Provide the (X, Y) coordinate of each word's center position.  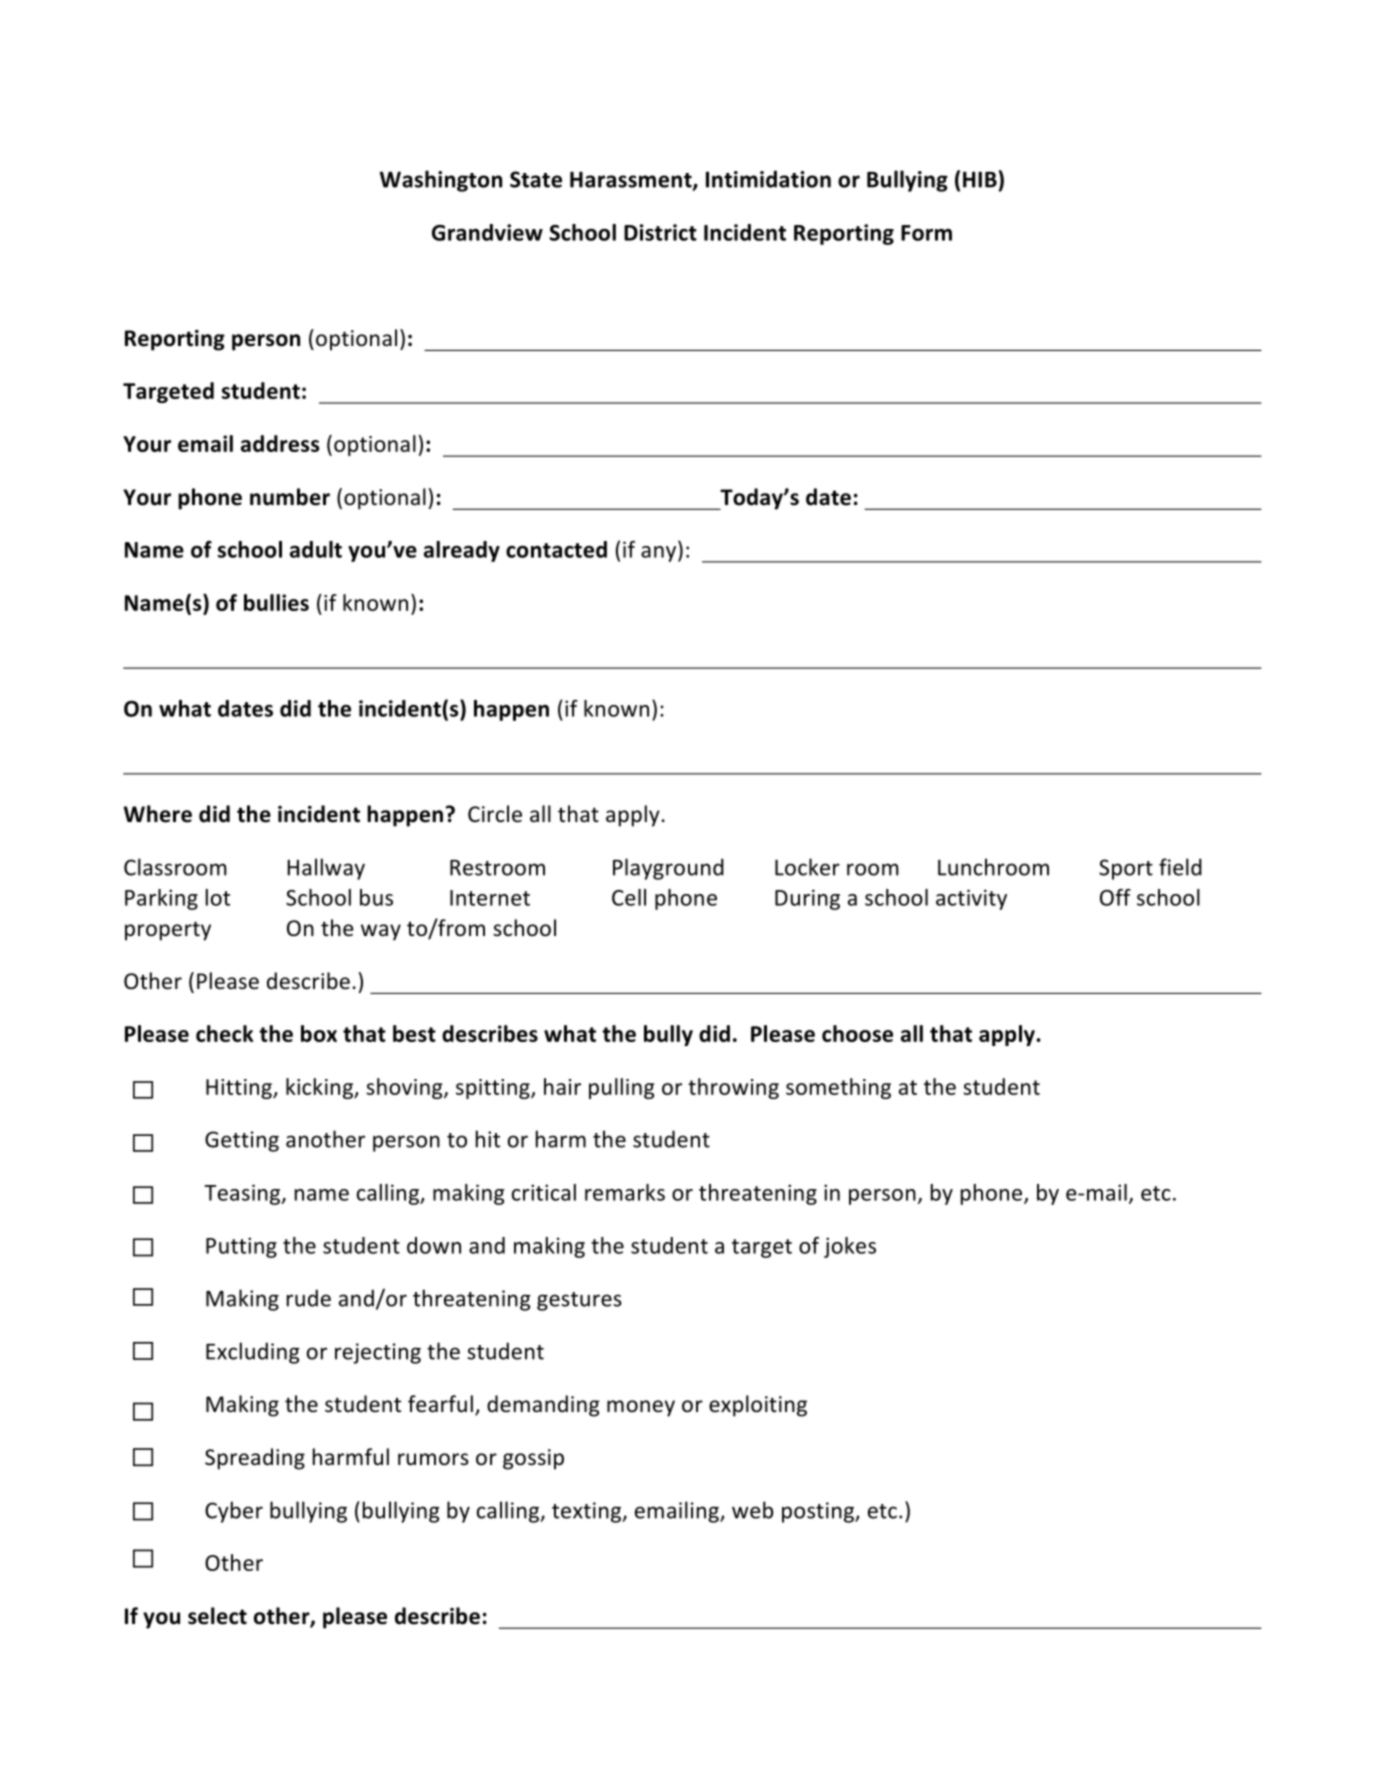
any (660, 554)
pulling (622, 1088)
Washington (441, 181)
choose (857, 1033)
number (290, 497)
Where (158, 814)
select (217, 1616)
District (660, 232)
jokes (850, 1247)
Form (926, 233)
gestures (579, 1301)
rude (309, 1298)
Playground (668, 869)
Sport (1126, 869)
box (319, 1033)
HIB (980, 179)
